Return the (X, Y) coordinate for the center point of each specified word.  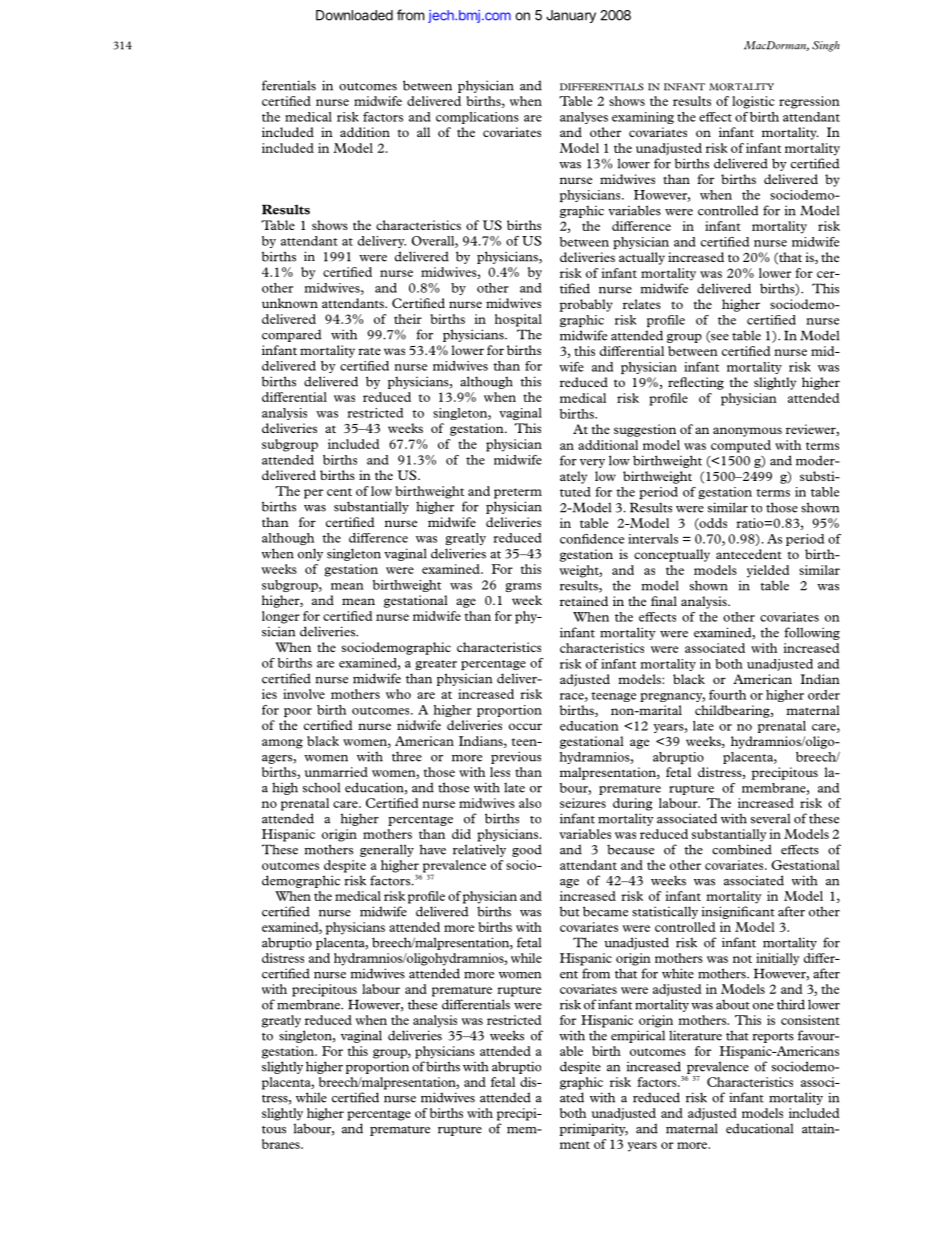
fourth (727, 695)
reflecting (696, 383)
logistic (753, 102)
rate (369, 351)
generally (387, 850)
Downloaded (354, 15)
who (398, 694)
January (571, 16)
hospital (518, 320)
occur (525, 726)
